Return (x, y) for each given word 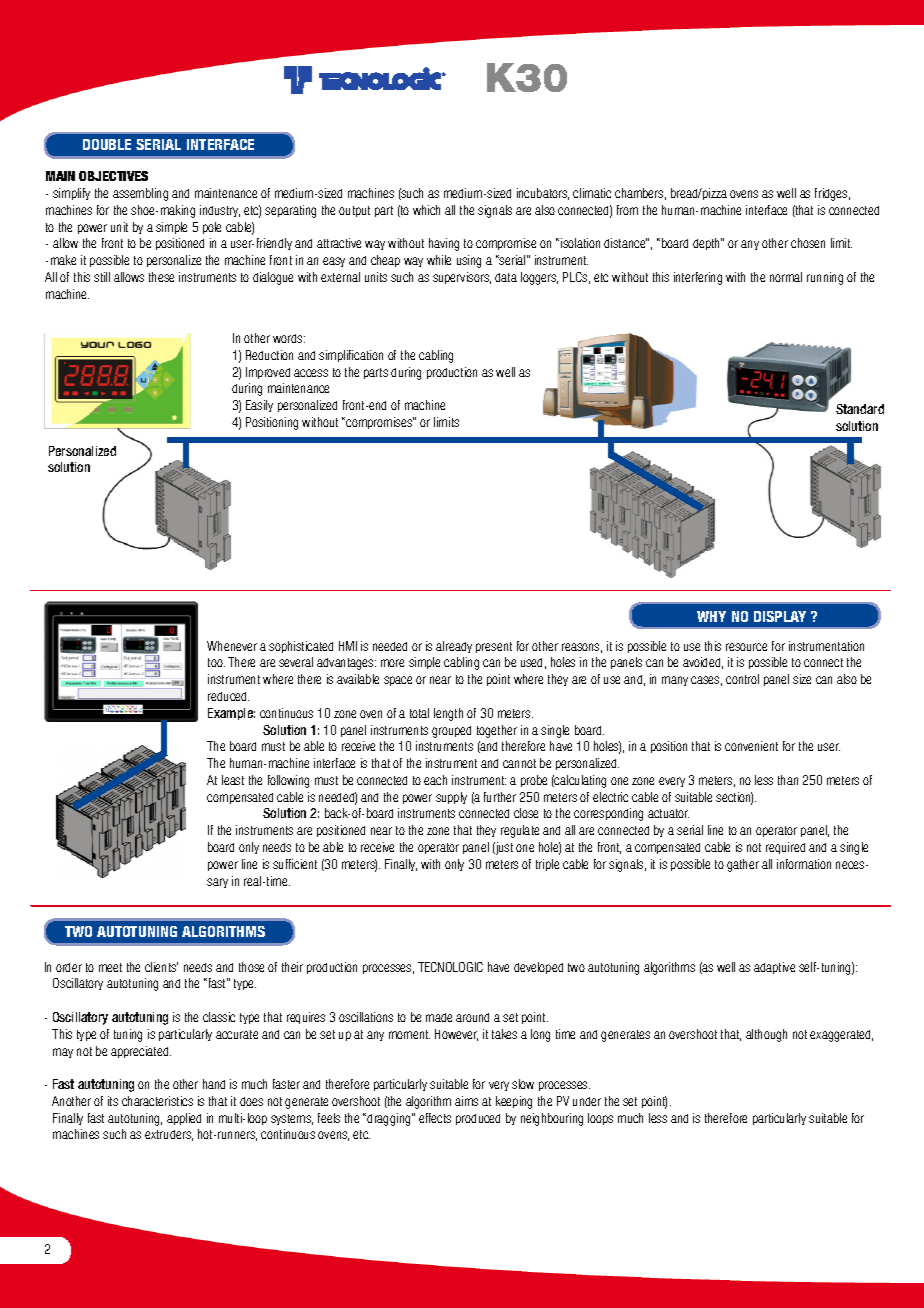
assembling (140, 194)
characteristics (157, 1101)
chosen (808, 243)
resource (746, 647)
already (454, 647)
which (426, 210)
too (216, 662)
